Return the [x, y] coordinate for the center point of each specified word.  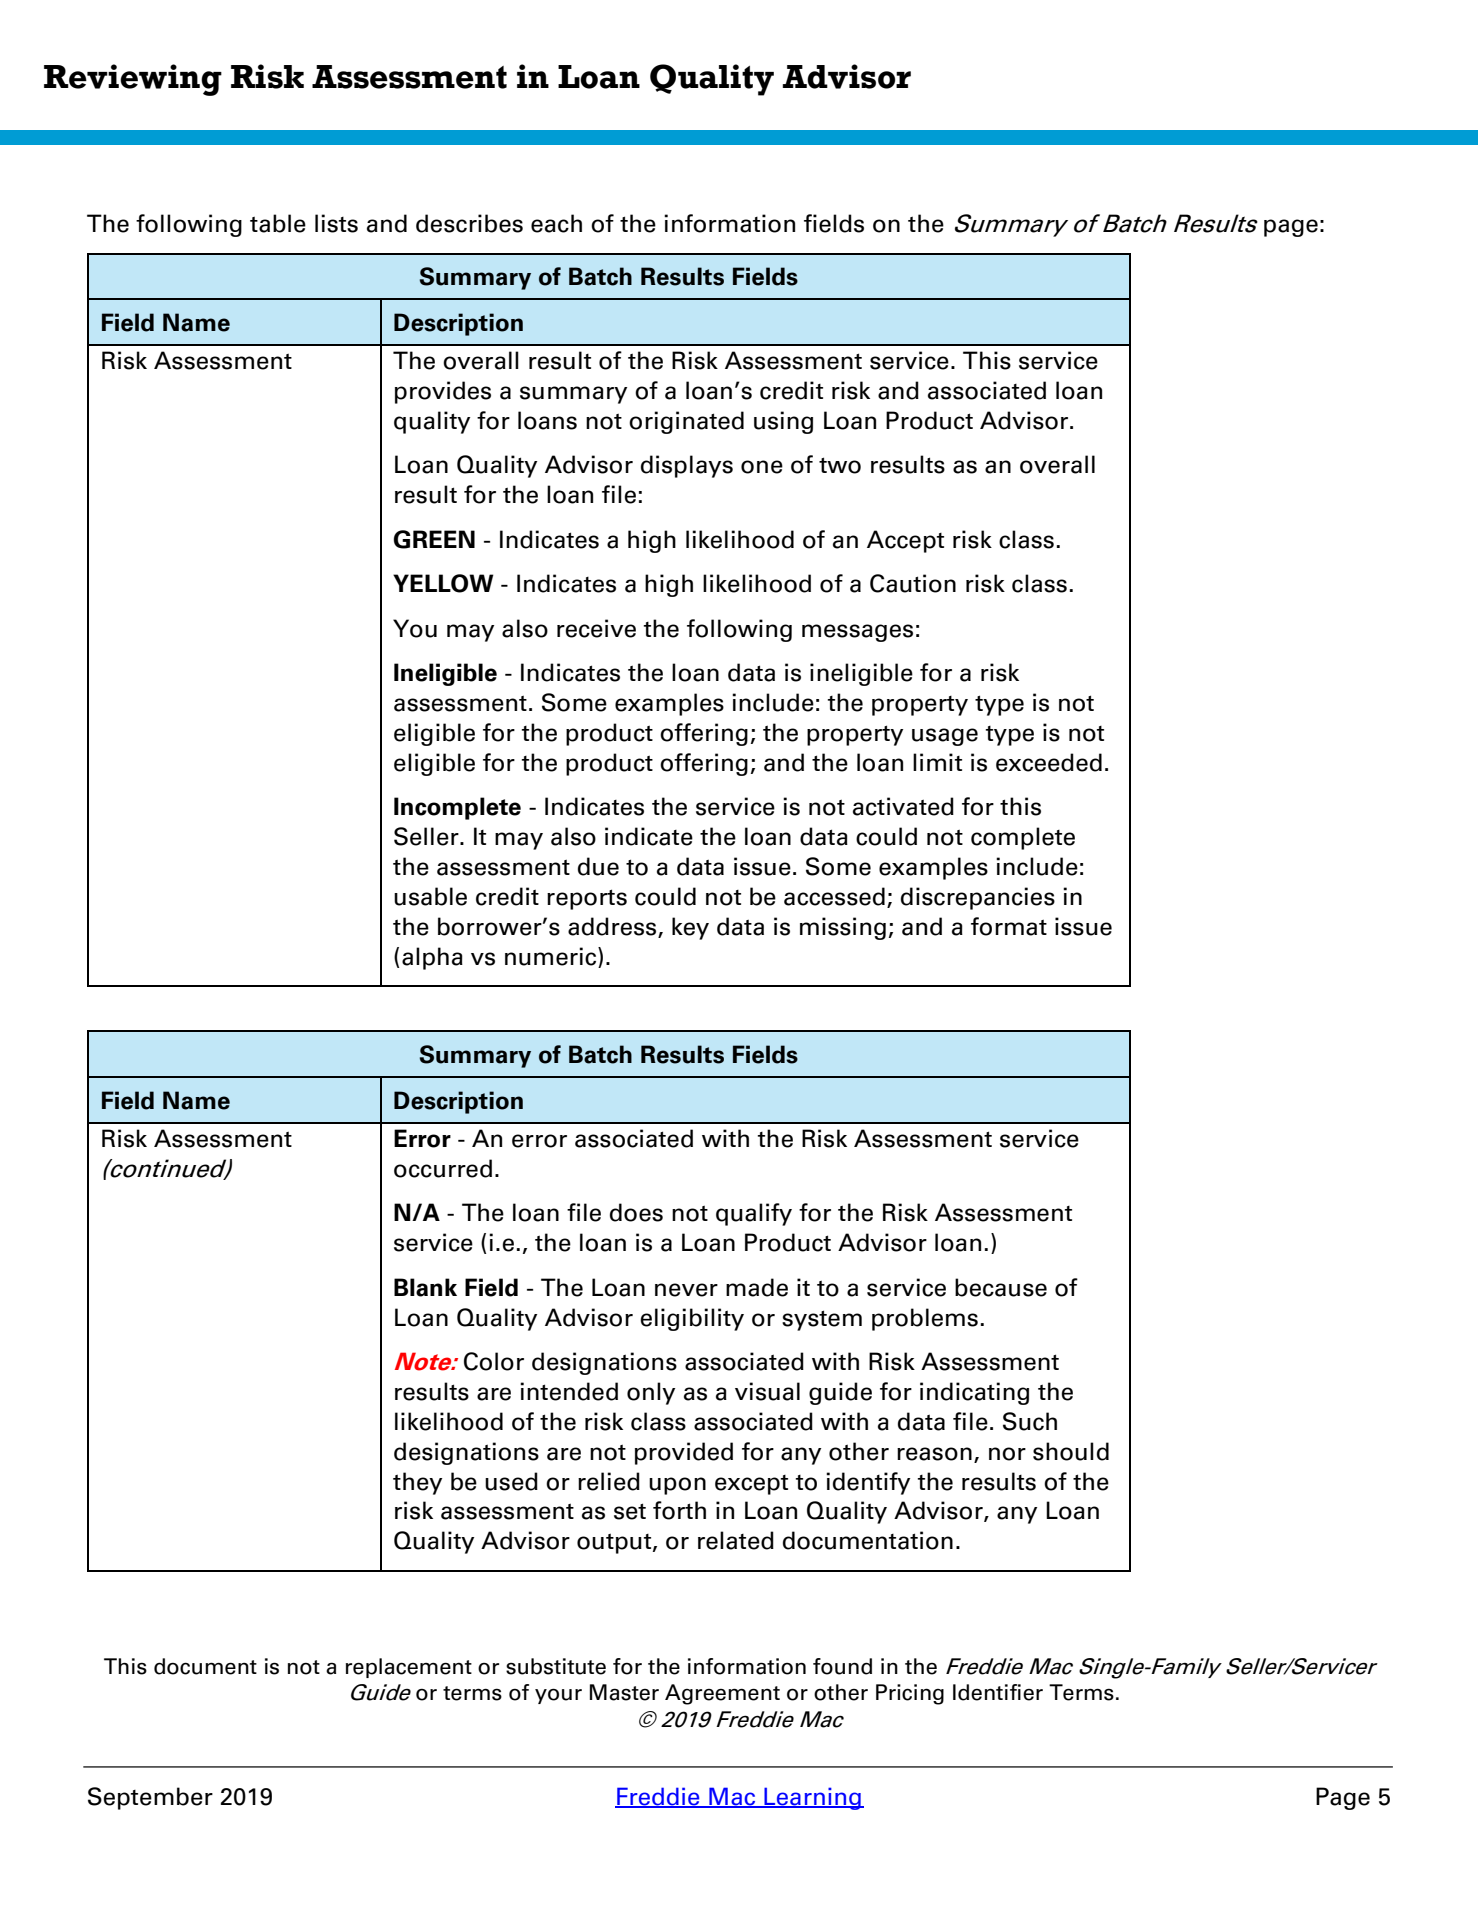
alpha [432, 958]
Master [624, 1692]
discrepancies [978, 898]
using [783, 422]
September [150, 1798]
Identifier [998, 1692]
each [556, 223]
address [613, 927]
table [278, 223]
